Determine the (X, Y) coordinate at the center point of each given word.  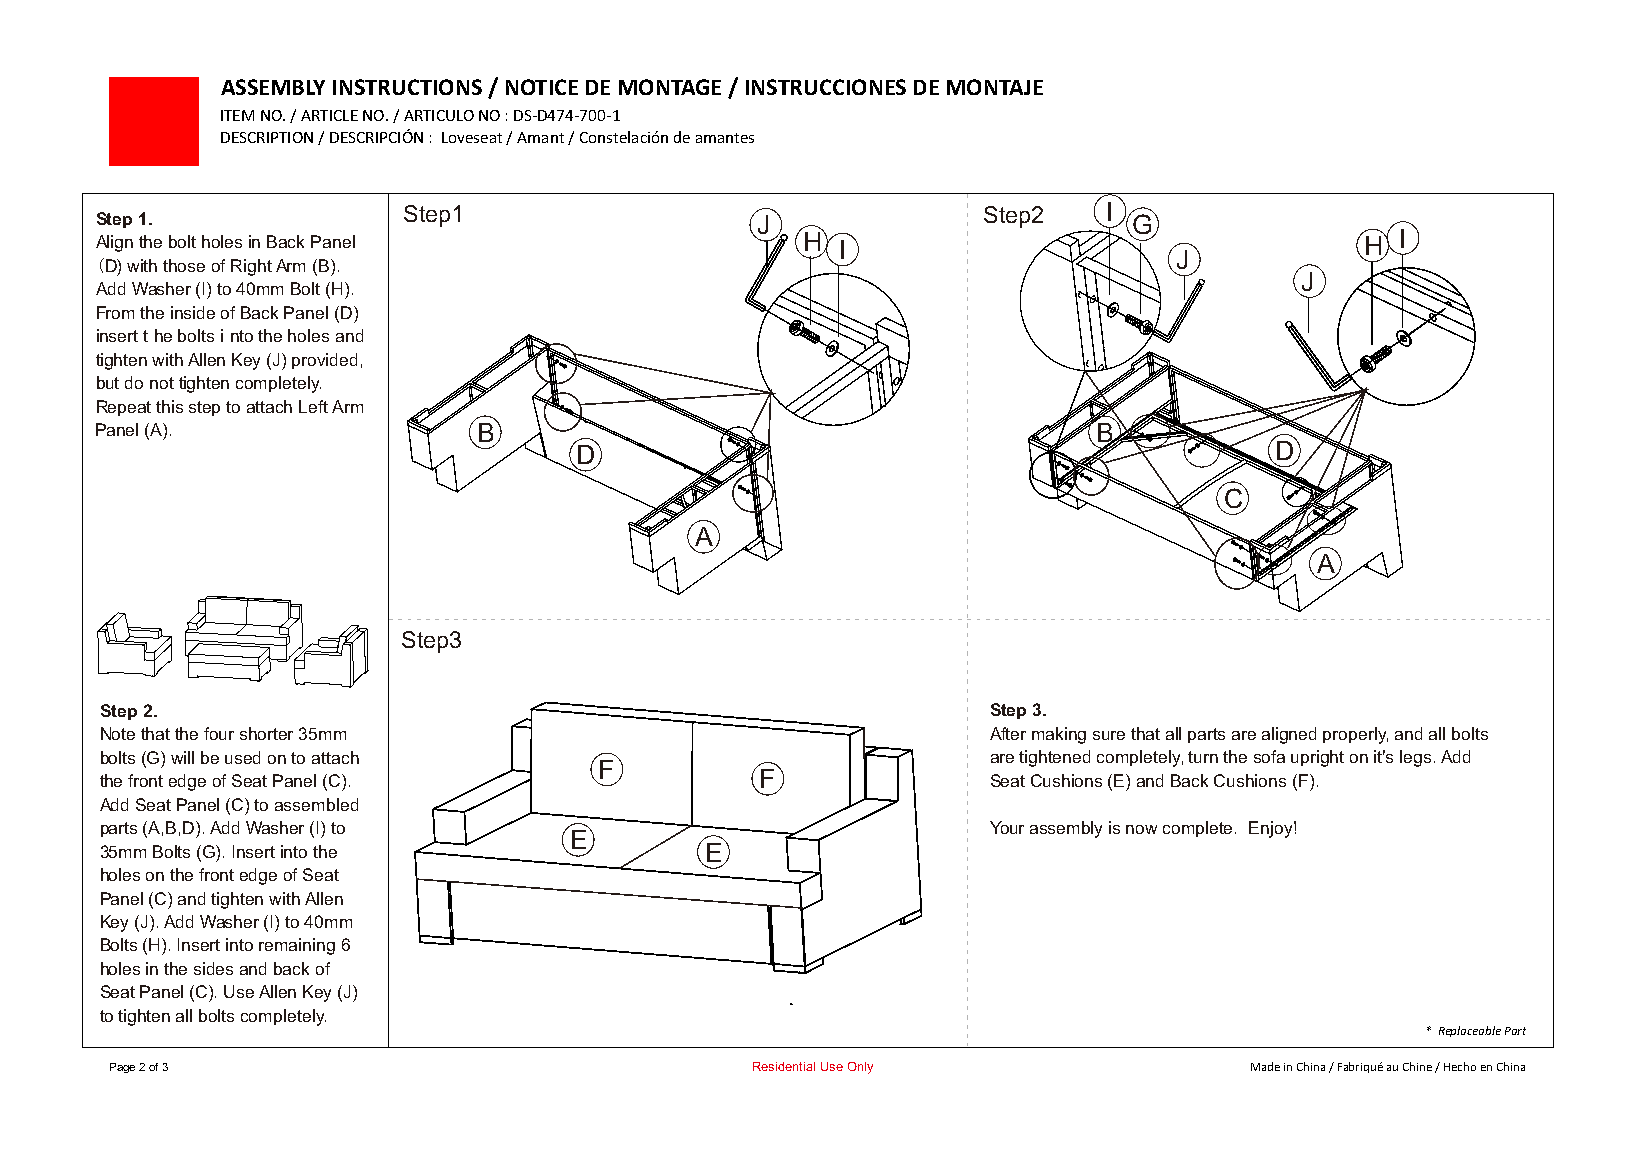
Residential (784, 1066)
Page (122, 1068)
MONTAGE (670, 87)
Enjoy (1272, 829)
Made (1265, 1066)
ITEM (237, 115)
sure (1109, 735)
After (1008, 733)
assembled (316, 804)
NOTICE (542, 87)
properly (1355, 735)
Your (1007, 827)
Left (313, 406)
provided (324, 361)
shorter (266, 733)
